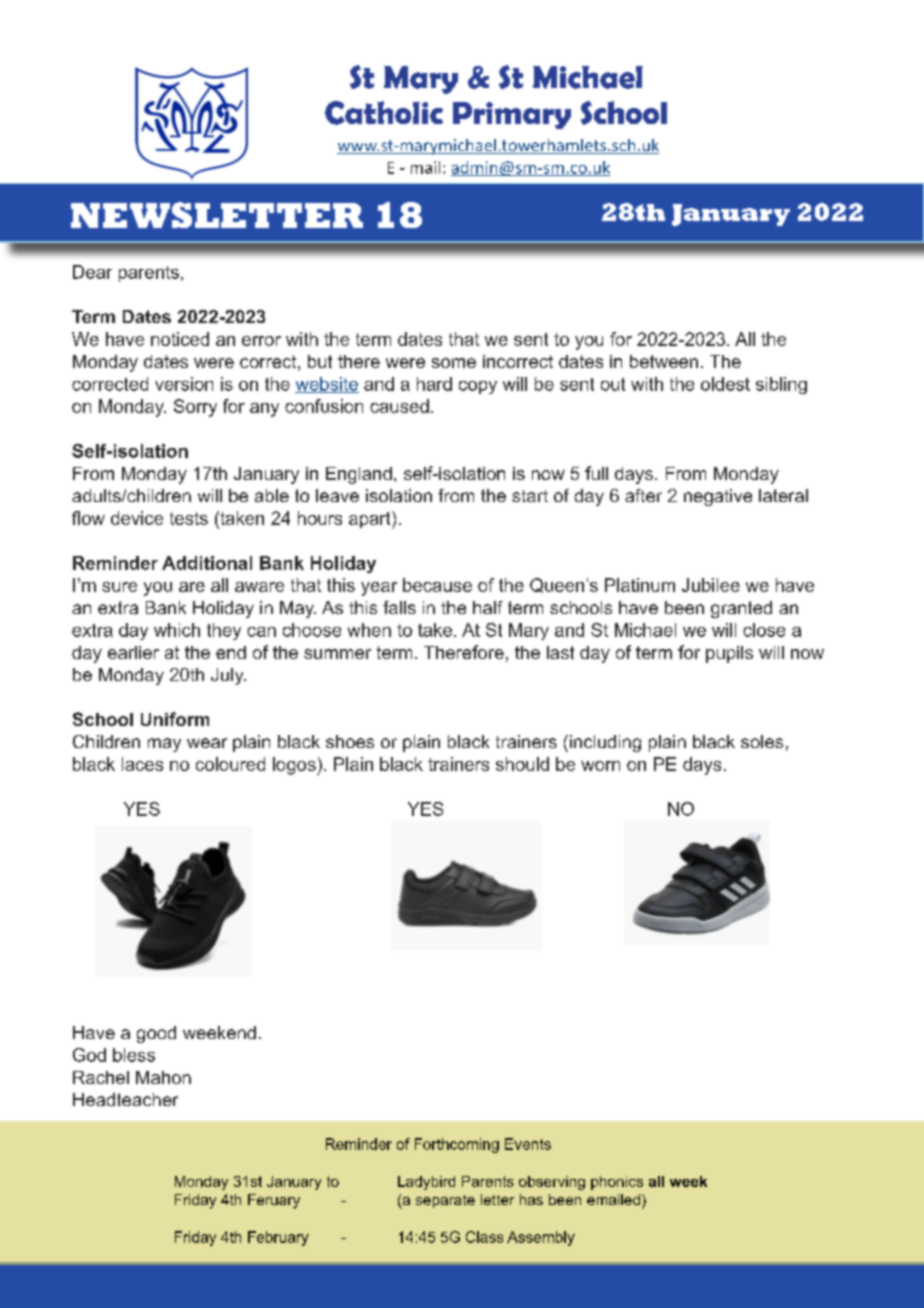  I want to click on good, so click(156, 1034).
